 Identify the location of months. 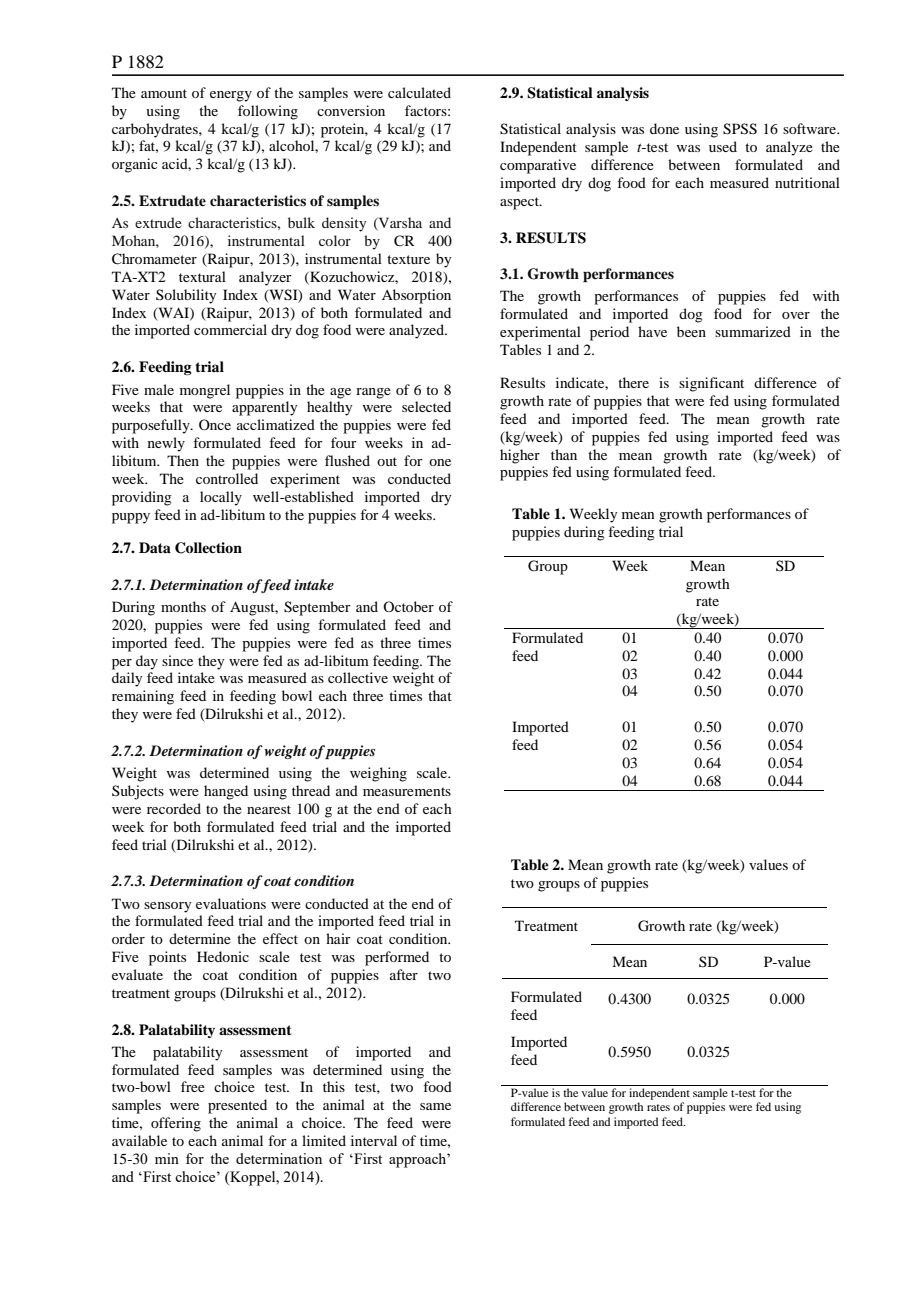
(183, 606).
